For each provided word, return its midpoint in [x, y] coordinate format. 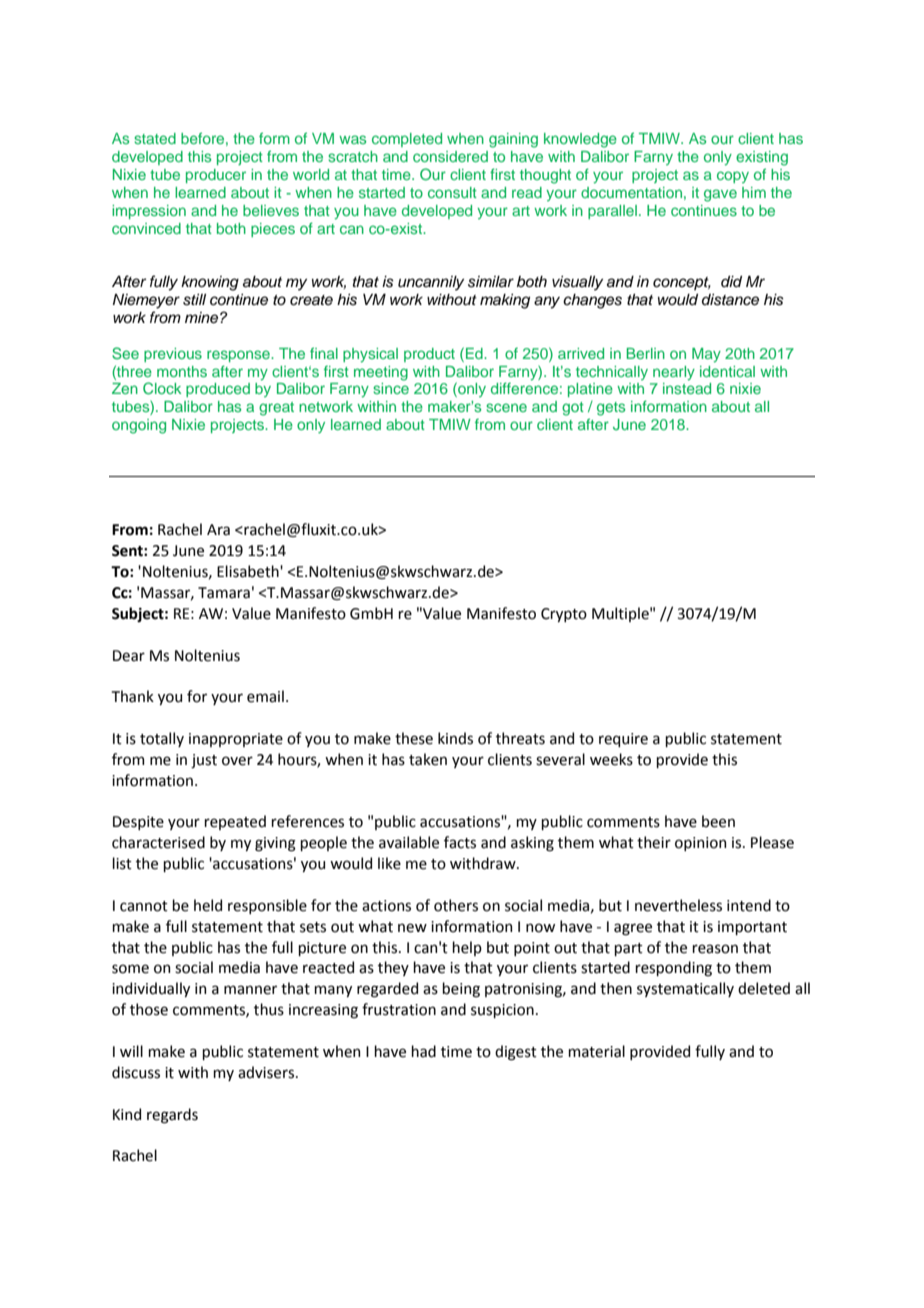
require [623, 740]
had [423, 1051]
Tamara [224, 593]
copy [733, 177]
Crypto [564, 615]
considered [450, 156]
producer [216, 176]
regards [172, 1116]
